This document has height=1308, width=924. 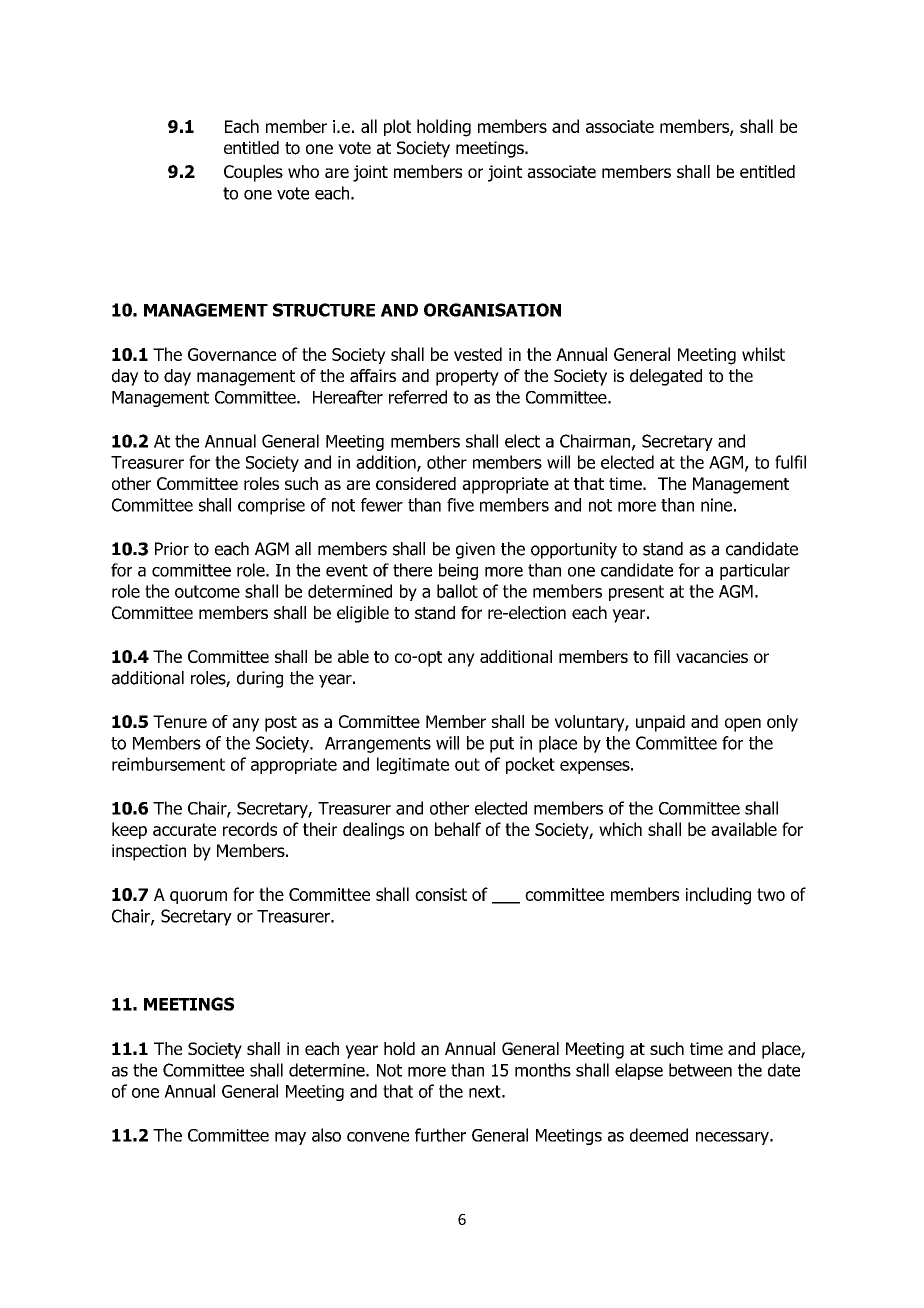 What do you see at coordinates (198, 897) in the document?
I see `quorum` at bounding box center [198, 897].
